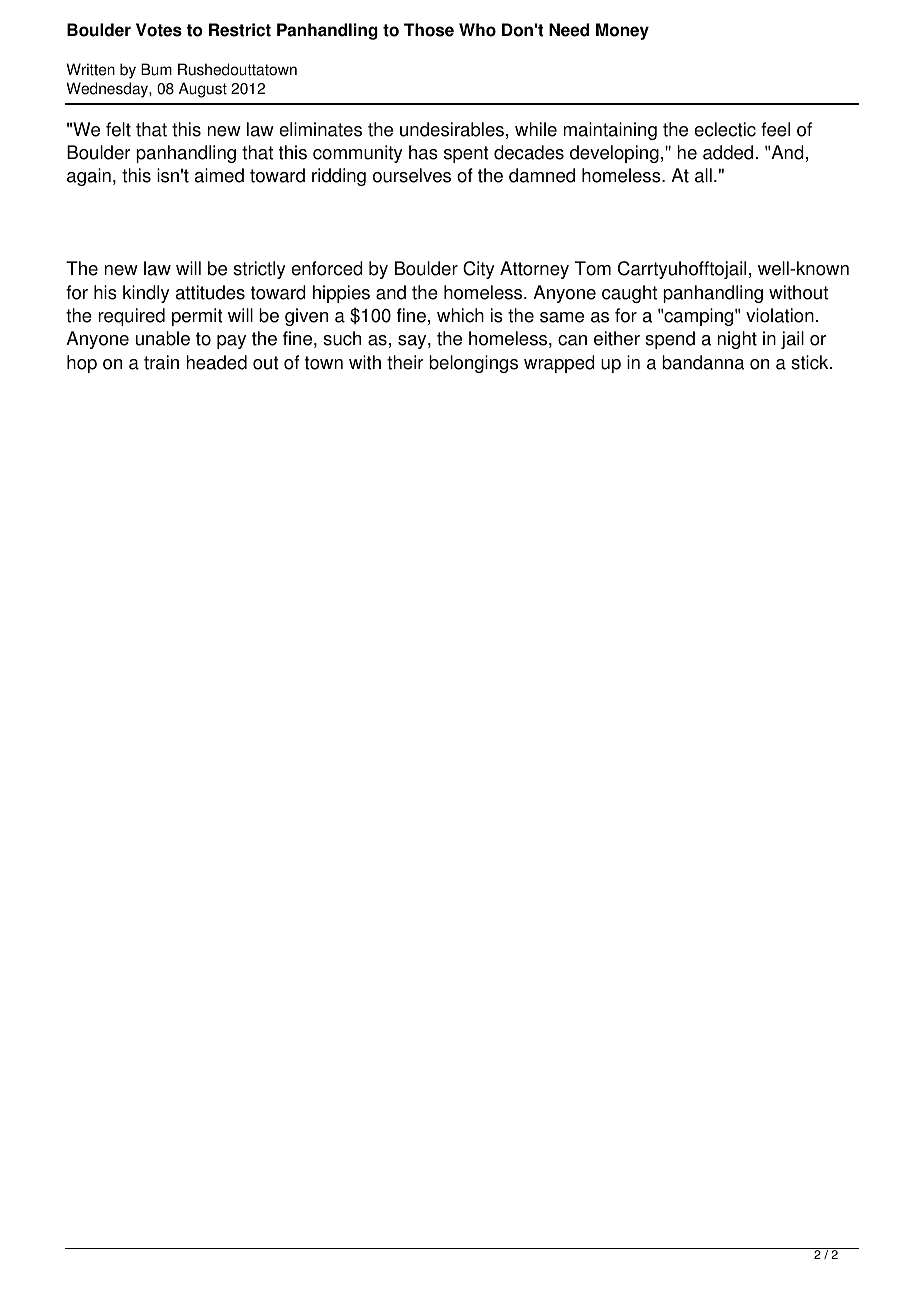 Image resolution: width=924 pixels, height=1308 pixels. What do you see at coordinates (259, 270) in the screenshot?
I see `strictly` at bounding box center [259, 270].
